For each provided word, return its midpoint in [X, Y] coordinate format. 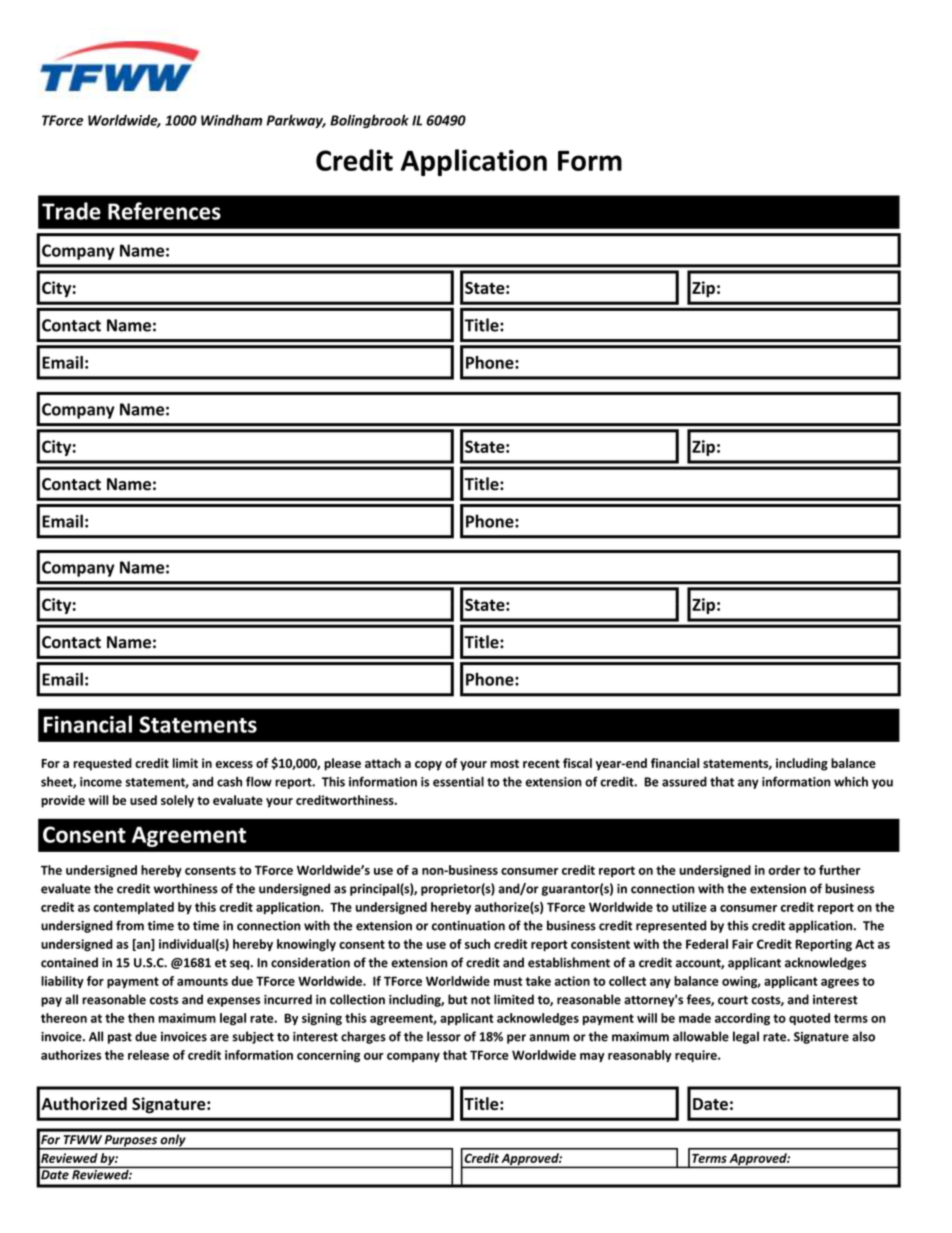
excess [234, 764]
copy [428, 766]
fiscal [577, 763]
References [164, 211]
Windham [231, 120]
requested [102, 764]
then [141, 1018]
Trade [71, 211]
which [851, 781]
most [504, 763]
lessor [444, 1036]
